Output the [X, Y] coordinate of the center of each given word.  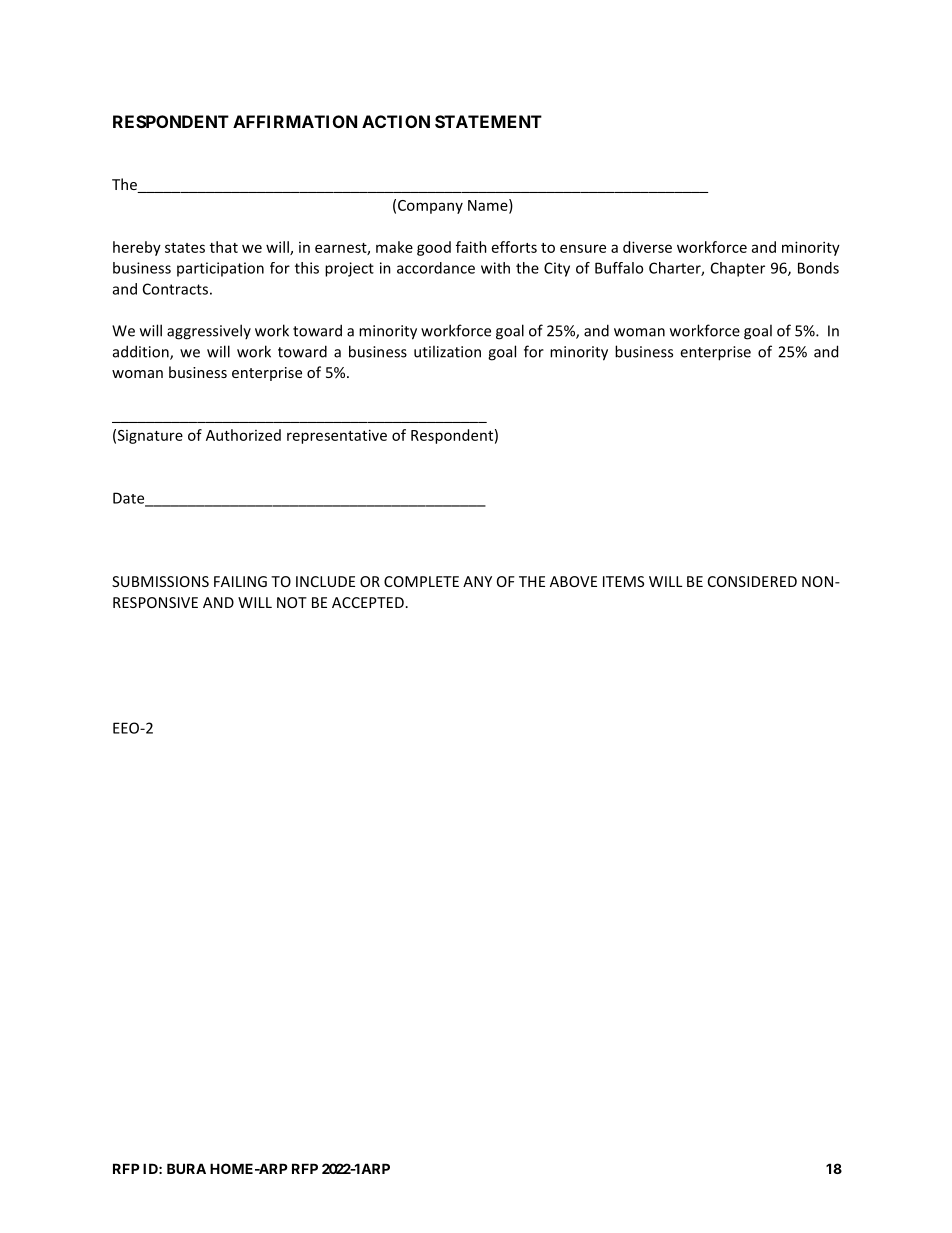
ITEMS [623, 581]
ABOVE [573, 581]
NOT [292, 602]
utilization [447, 351]
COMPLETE [421, 581]
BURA [186, 1168]
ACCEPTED [368, 602]
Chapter [738, 269]
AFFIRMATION [295, 121]
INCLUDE [325, 581]
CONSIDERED [752, 581]
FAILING [240, 581]
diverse [647, 247]
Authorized [243, 435]
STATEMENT [488, 121]
